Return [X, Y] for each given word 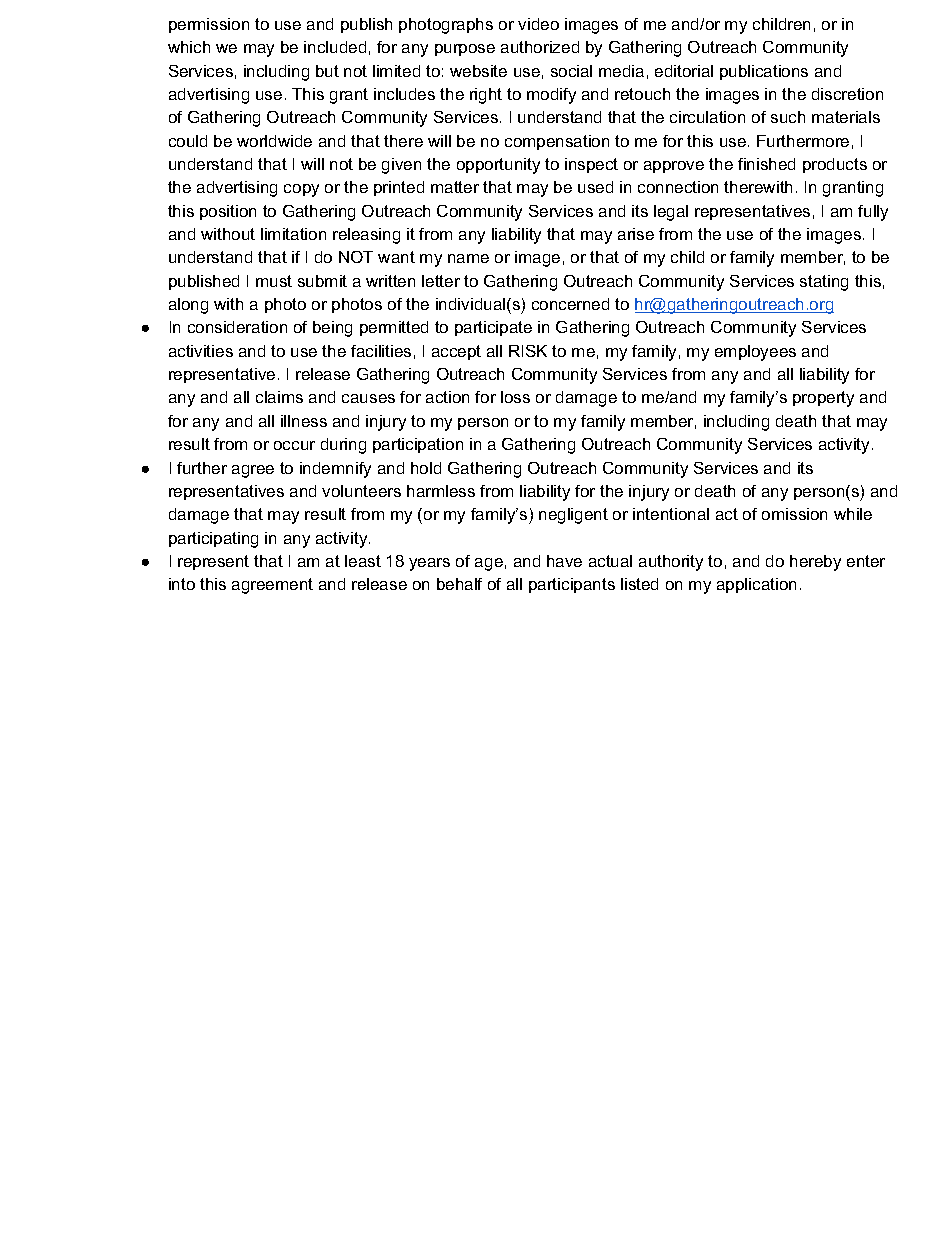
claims [279, 397]
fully [873, 213]
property [823, 399]
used [595, 187]
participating [213, 540]
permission [209, 25]
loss [515, 397]
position [228, 212]
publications [764, 72]
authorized [540, 47]
